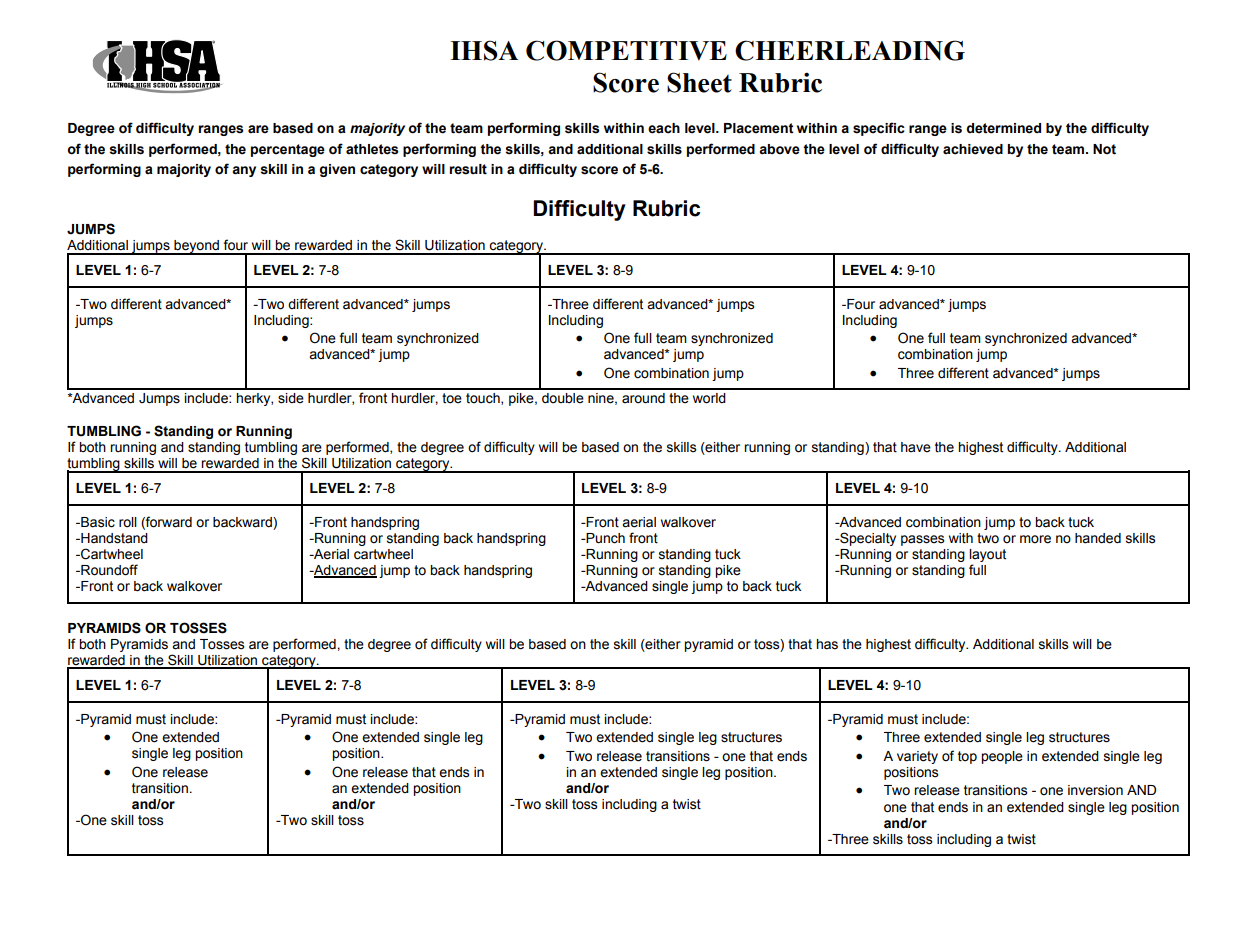 This screenshot has height=952, width=1233. Describe the element at coordinates (850, 50) in the screenshot. I see `CHEERLEADING` at that location.
